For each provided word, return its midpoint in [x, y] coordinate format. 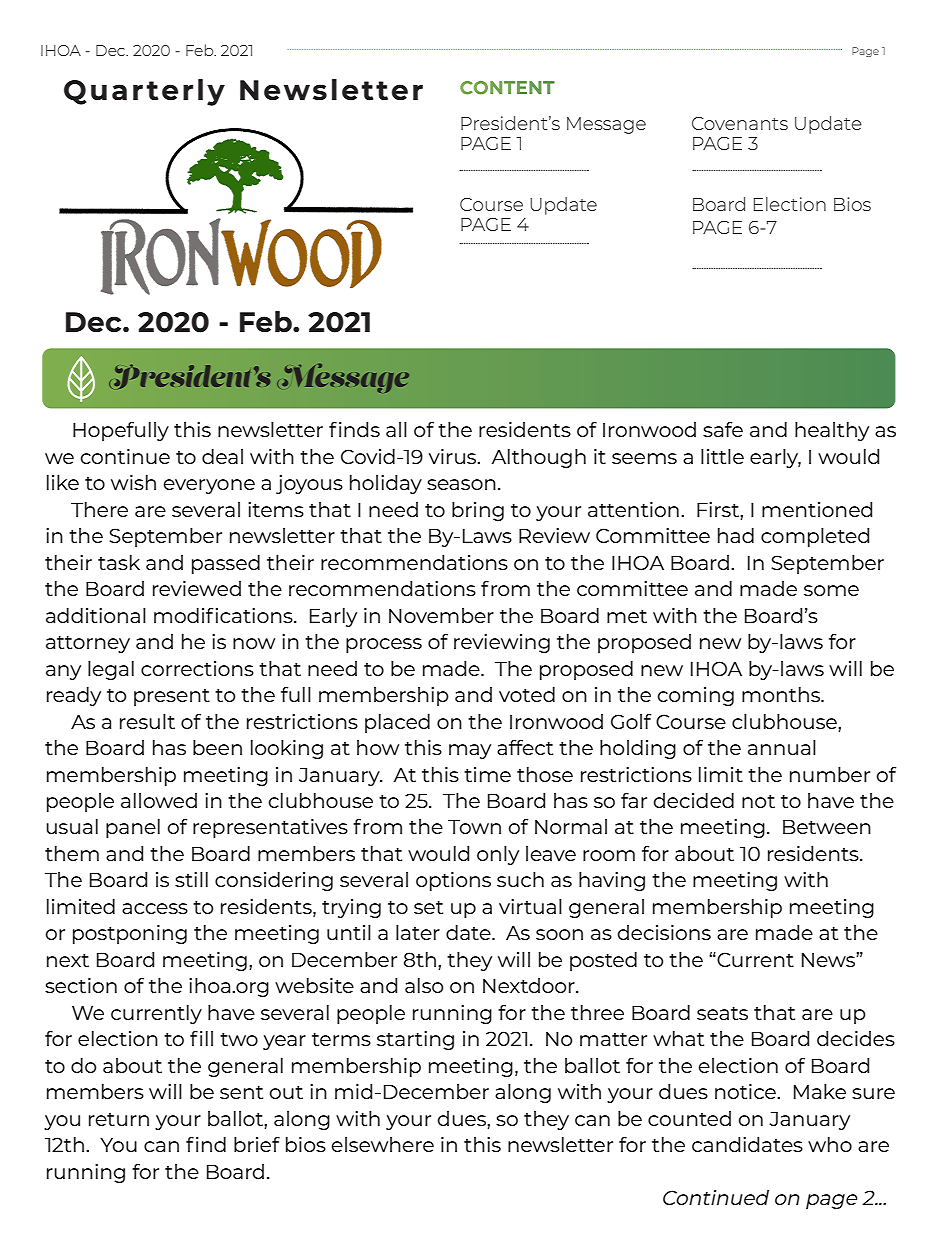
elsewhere [383, 1144]
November [441, 615]
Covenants [740, 123]
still [191, 879]
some [831, 590]
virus [454, 456]
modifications [224, 615]
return [119, 1119]
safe [723, 429]
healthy [832, 431]
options [453, 881]
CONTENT [507, 88]
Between [827, 826]
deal [222, 456]
